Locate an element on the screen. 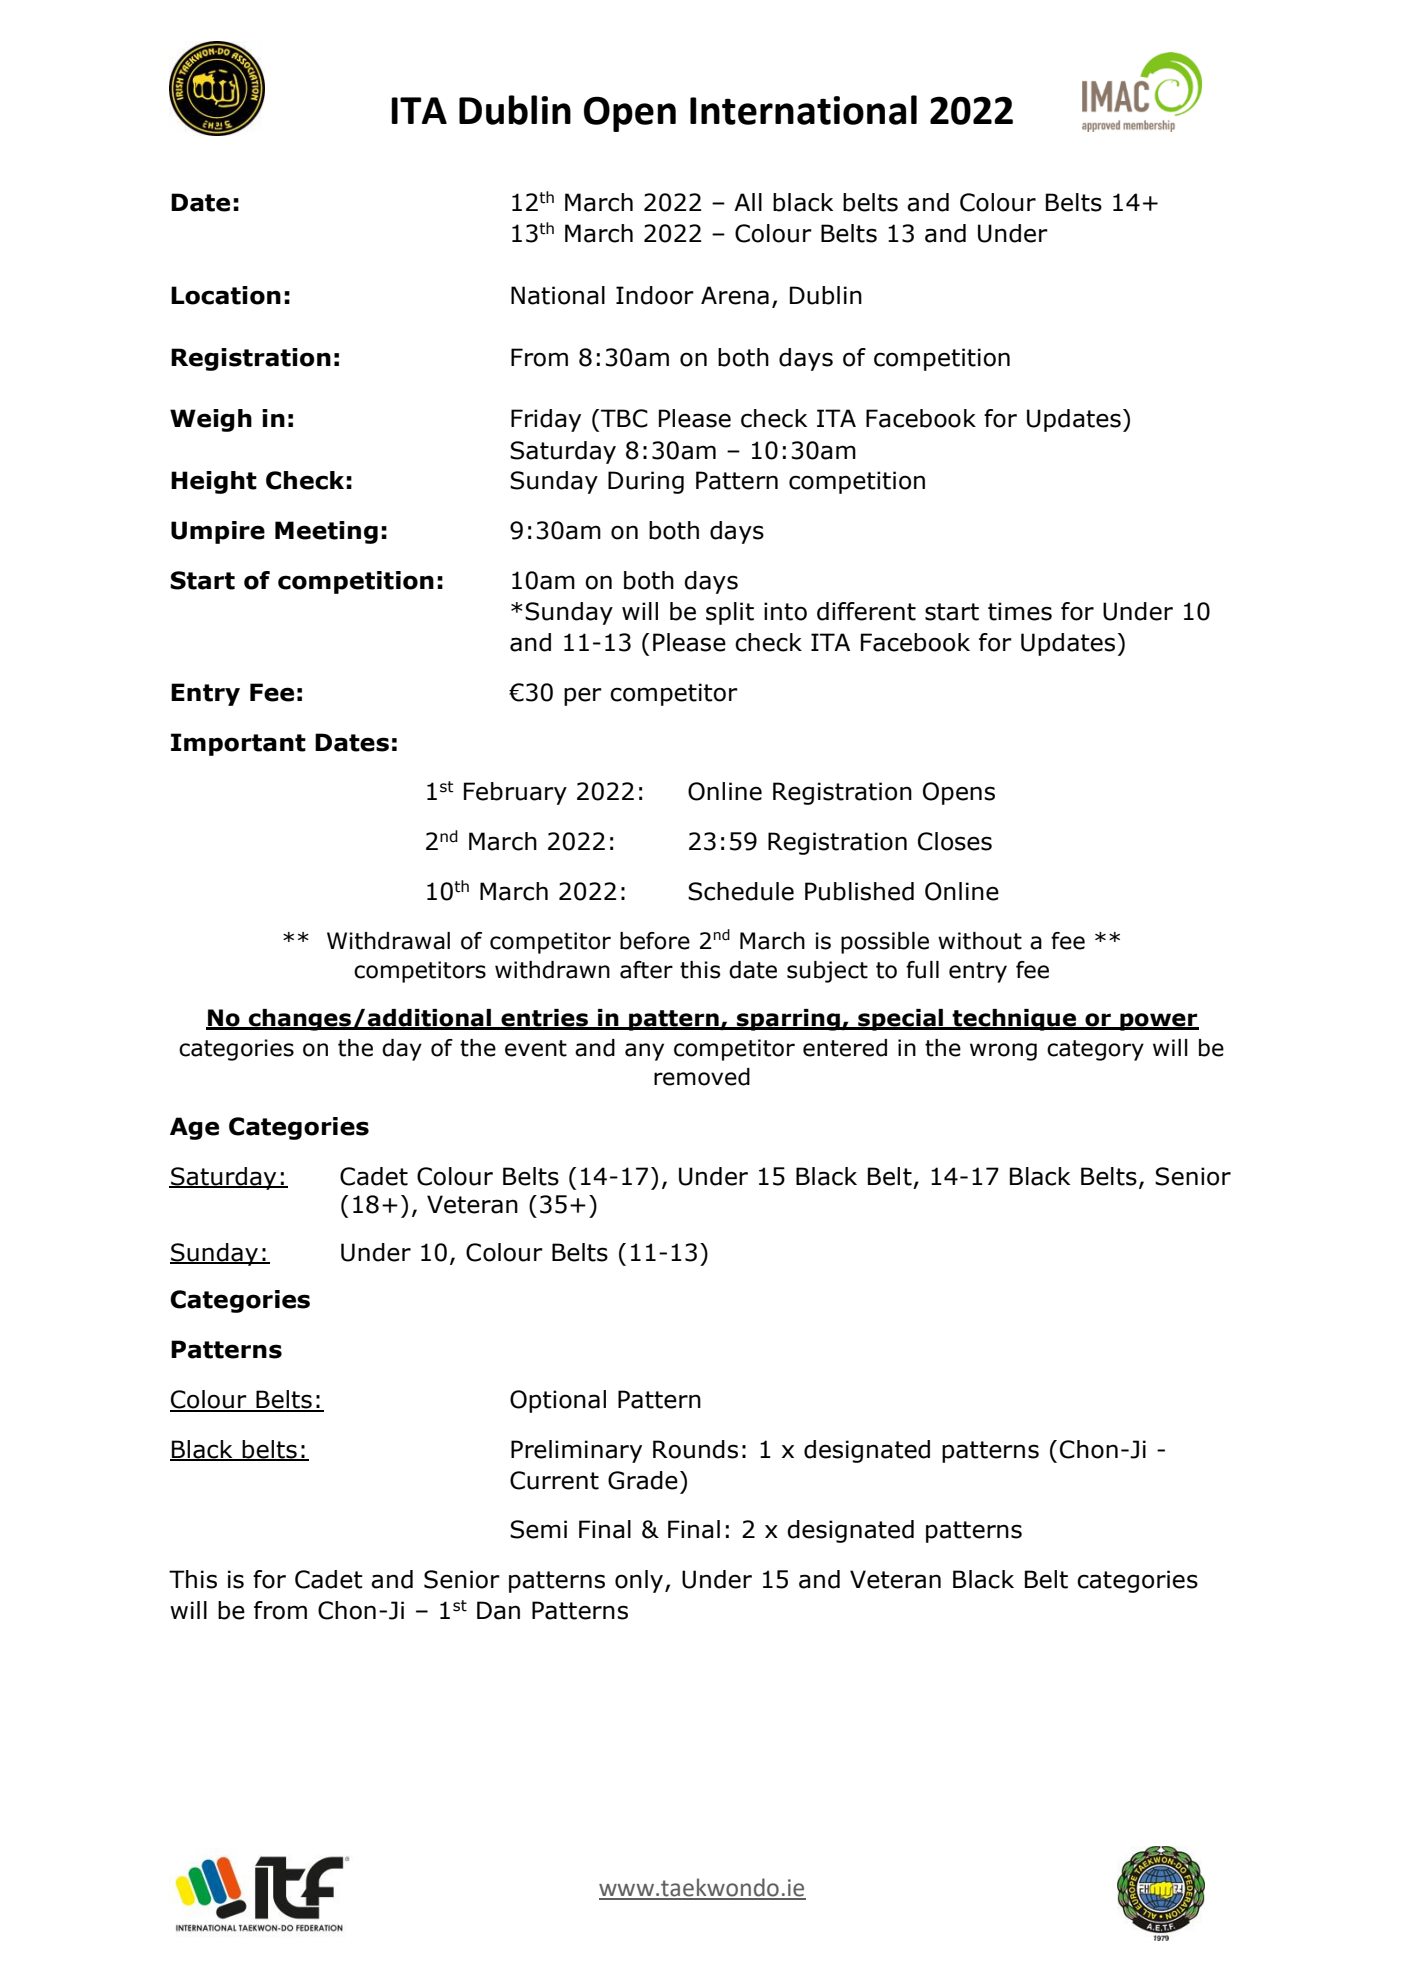  Dan is located at coordinates (498, 1610).
